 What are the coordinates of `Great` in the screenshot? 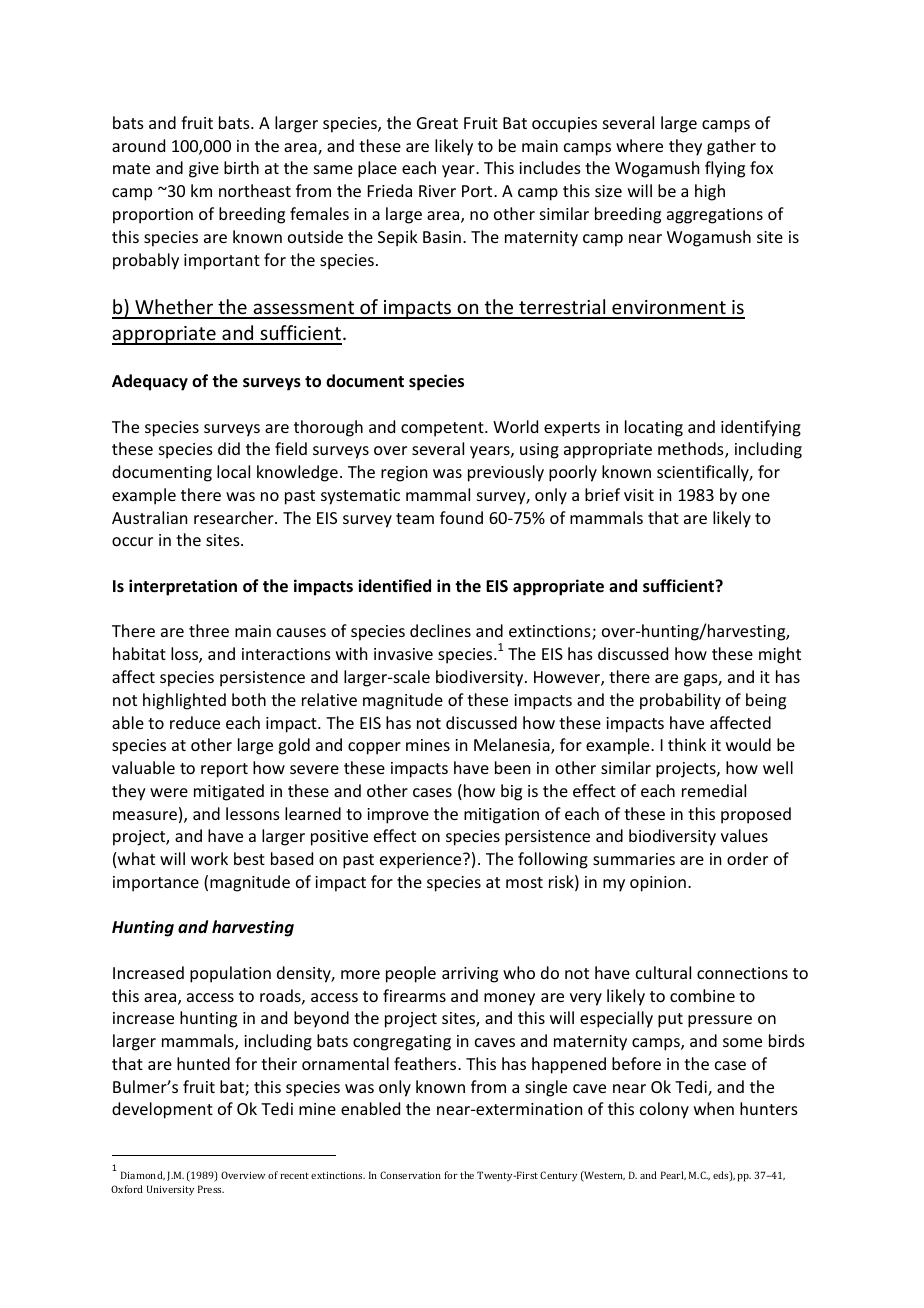 It's located at (437, 123).
